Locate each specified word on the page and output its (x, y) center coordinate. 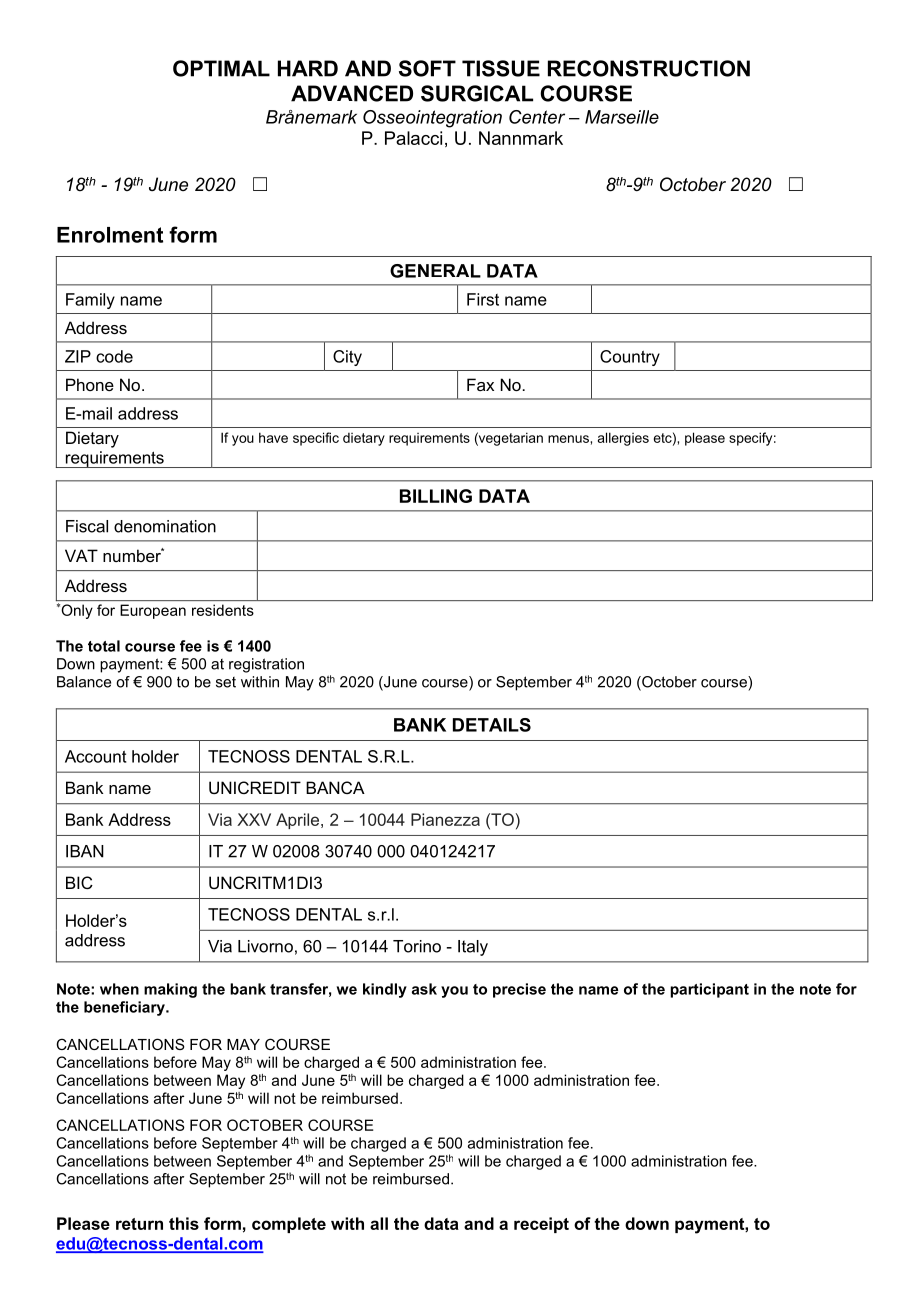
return (139, 1224)
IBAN (85, 851)
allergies (623, 439)
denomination (165, 526)
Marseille (622, 117)
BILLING (436, 496)
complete (289, 1225)
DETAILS (492, 725)
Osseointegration (432, 119)
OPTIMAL (221, 68)
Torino (417, 946)
